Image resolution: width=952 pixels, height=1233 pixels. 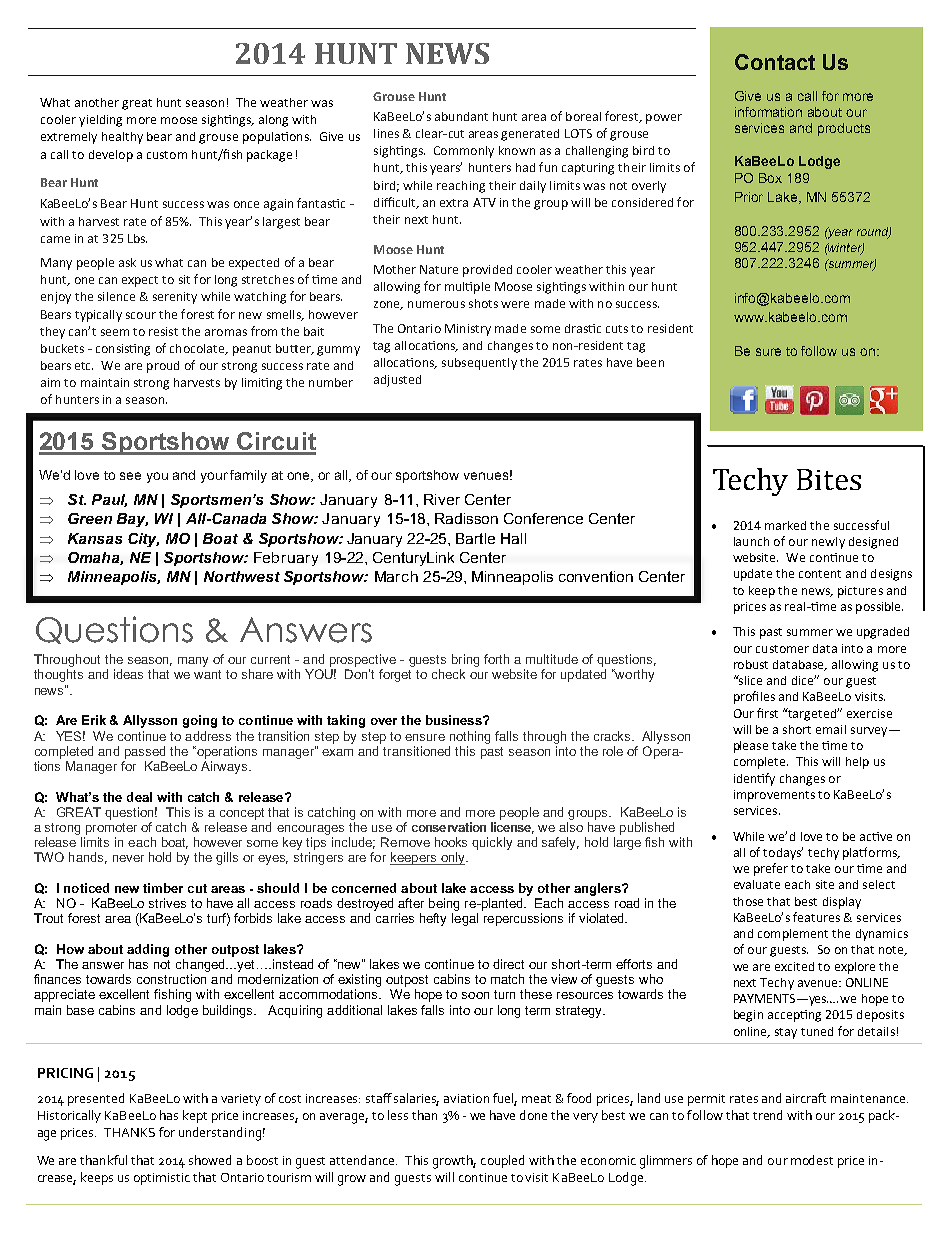 I want to click on Contact, so click(x=775, y=62).
